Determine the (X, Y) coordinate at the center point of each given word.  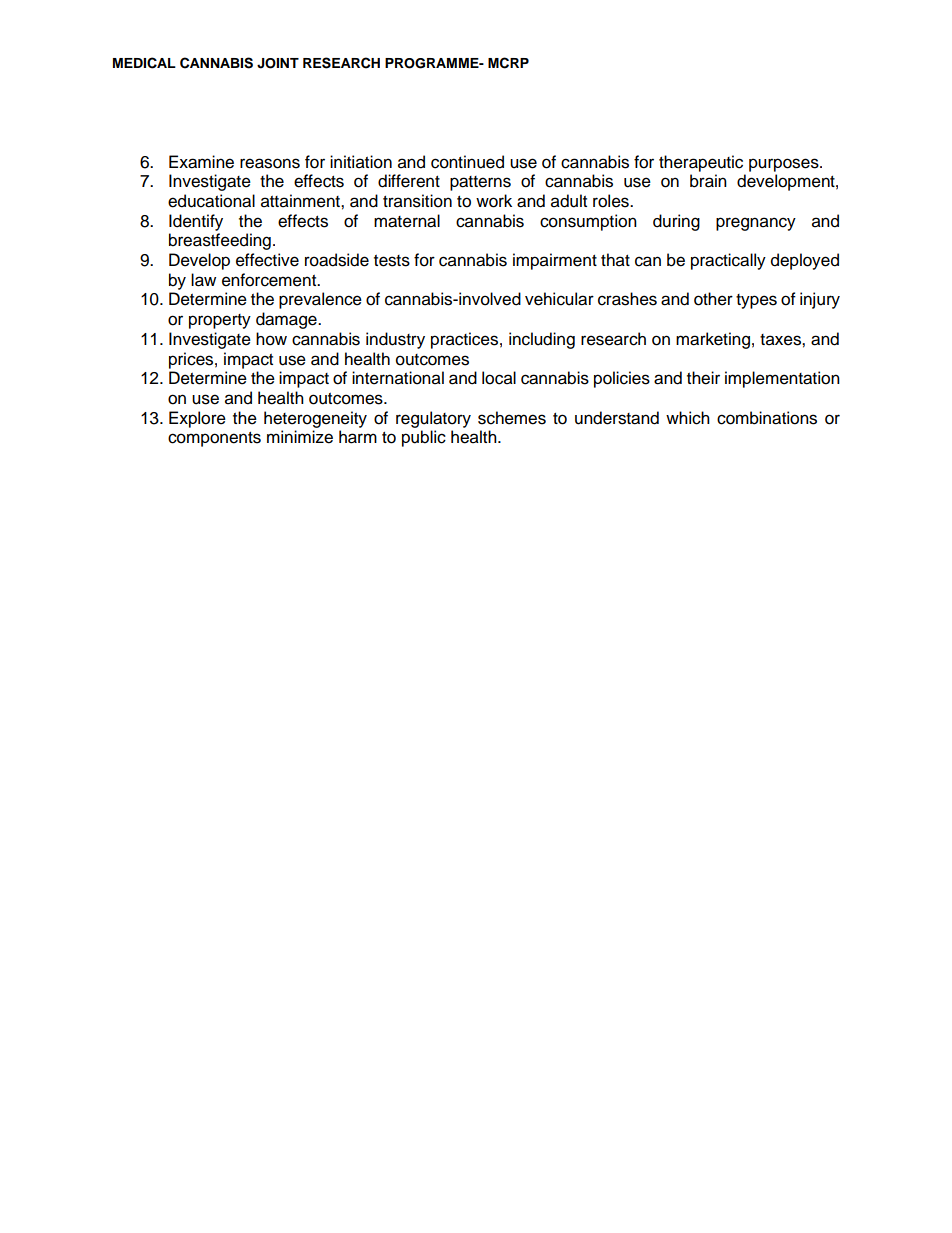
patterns (480, 183)
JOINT (278, 63)
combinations (767, 418)
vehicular (559, 299)
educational (211, 201)
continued (467, 162)
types (756, 301)
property (220, 321)
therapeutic (701, 163)
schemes (512, 418)
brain (708, 181)
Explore (197, 419)
